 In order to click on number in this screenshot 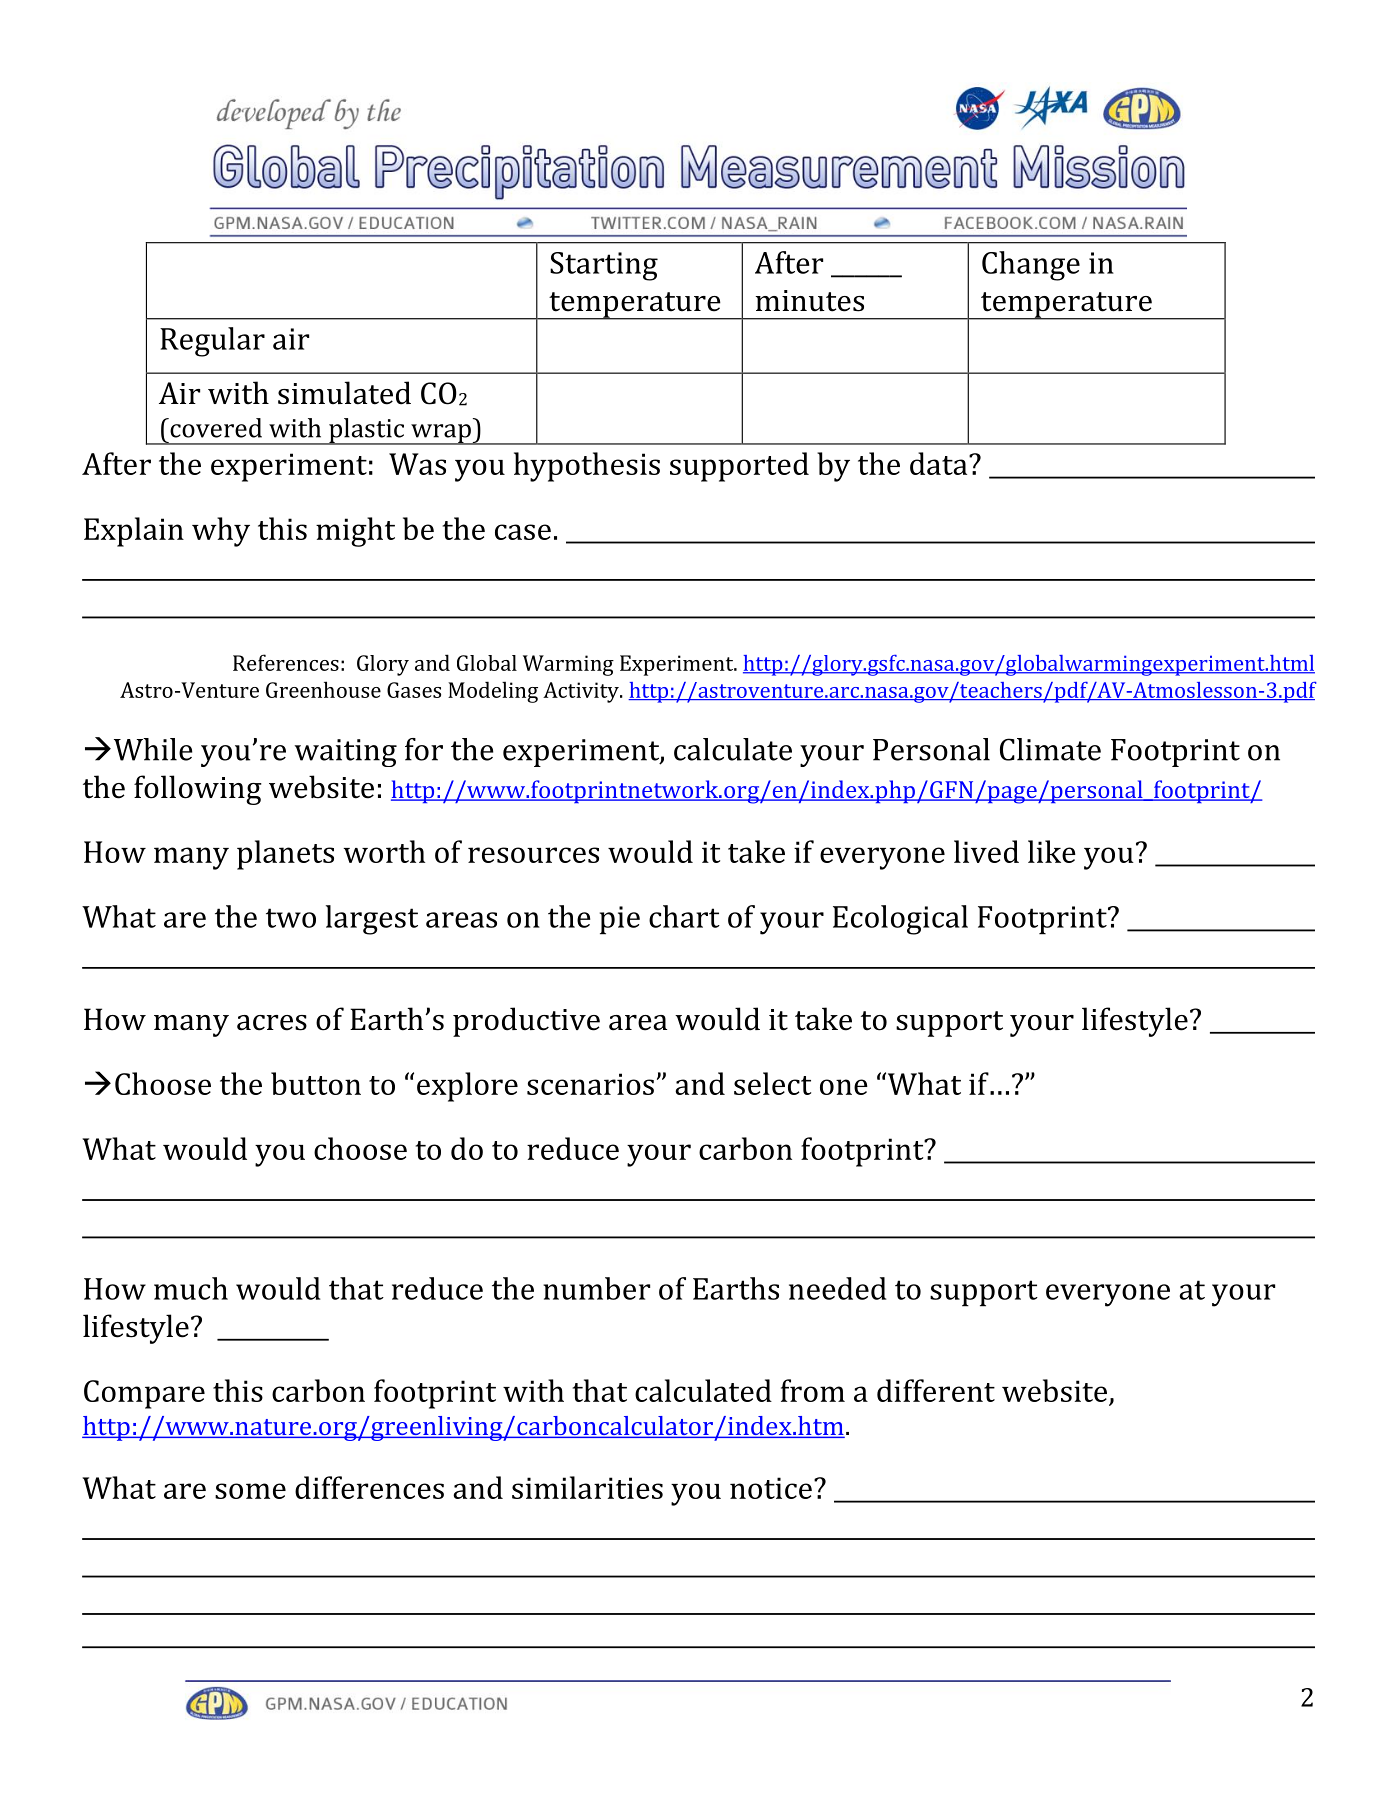, I will do `click(596, 1288)`.
